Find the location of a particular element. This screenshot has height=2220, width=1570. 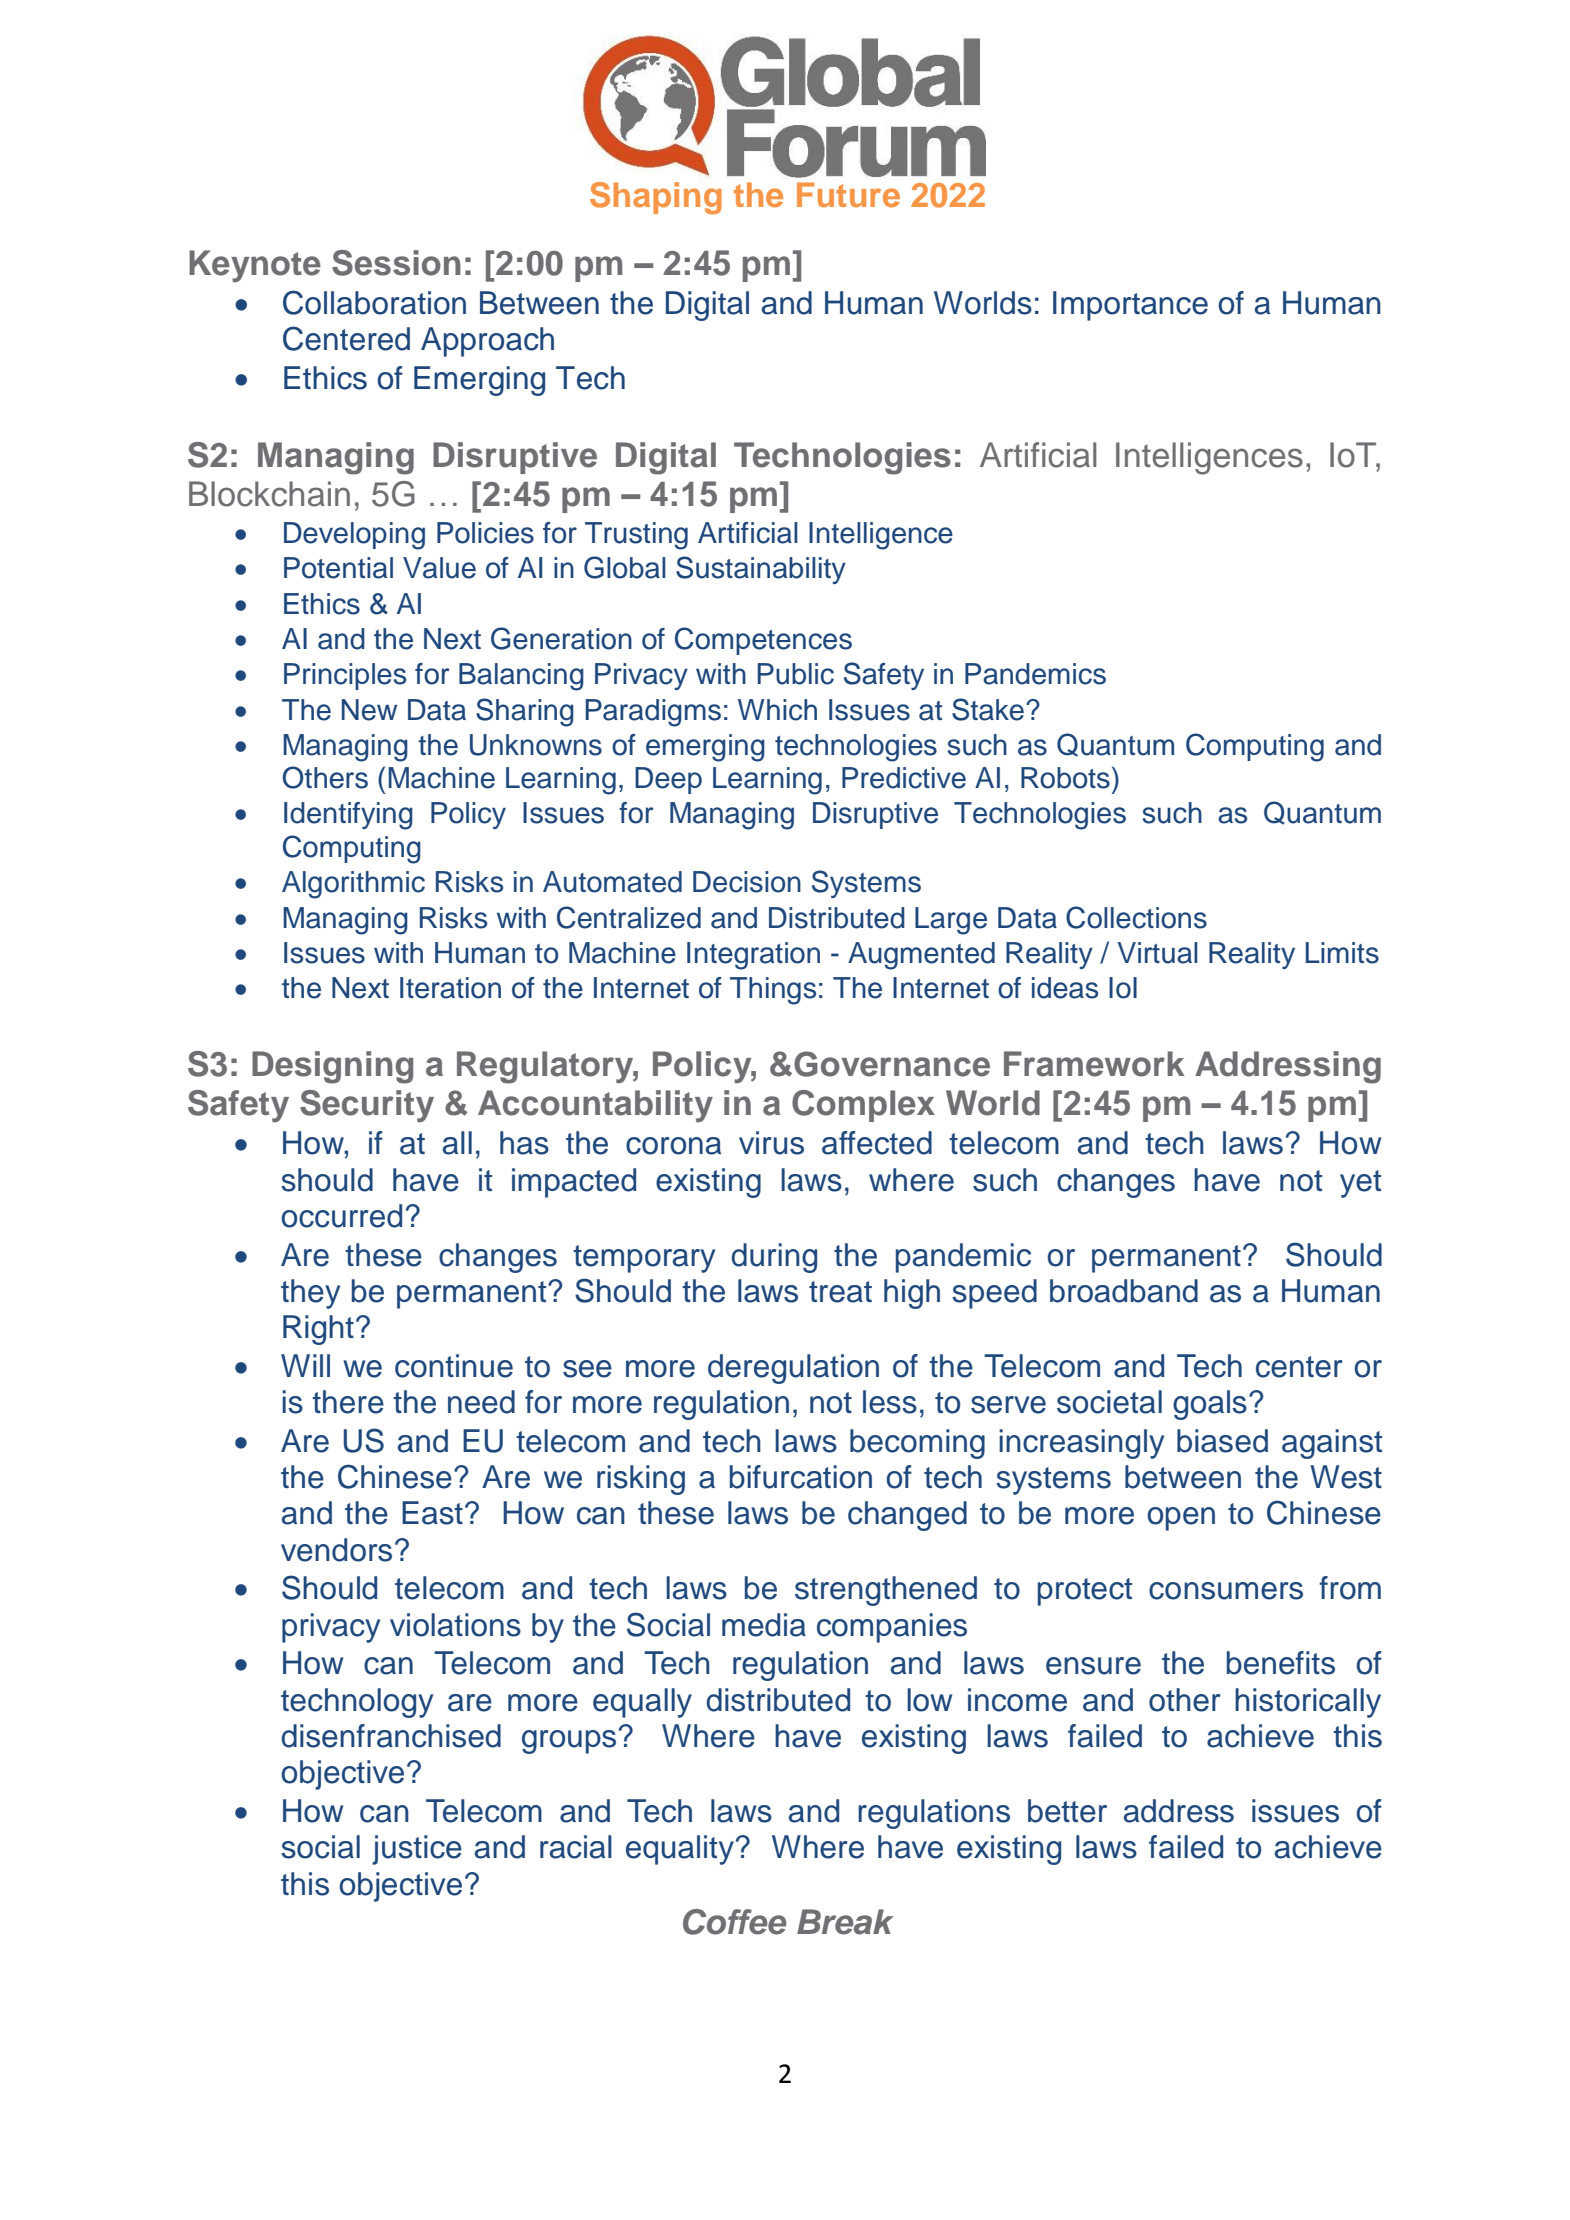

Framework is located at coordinates (1094, 1064).
